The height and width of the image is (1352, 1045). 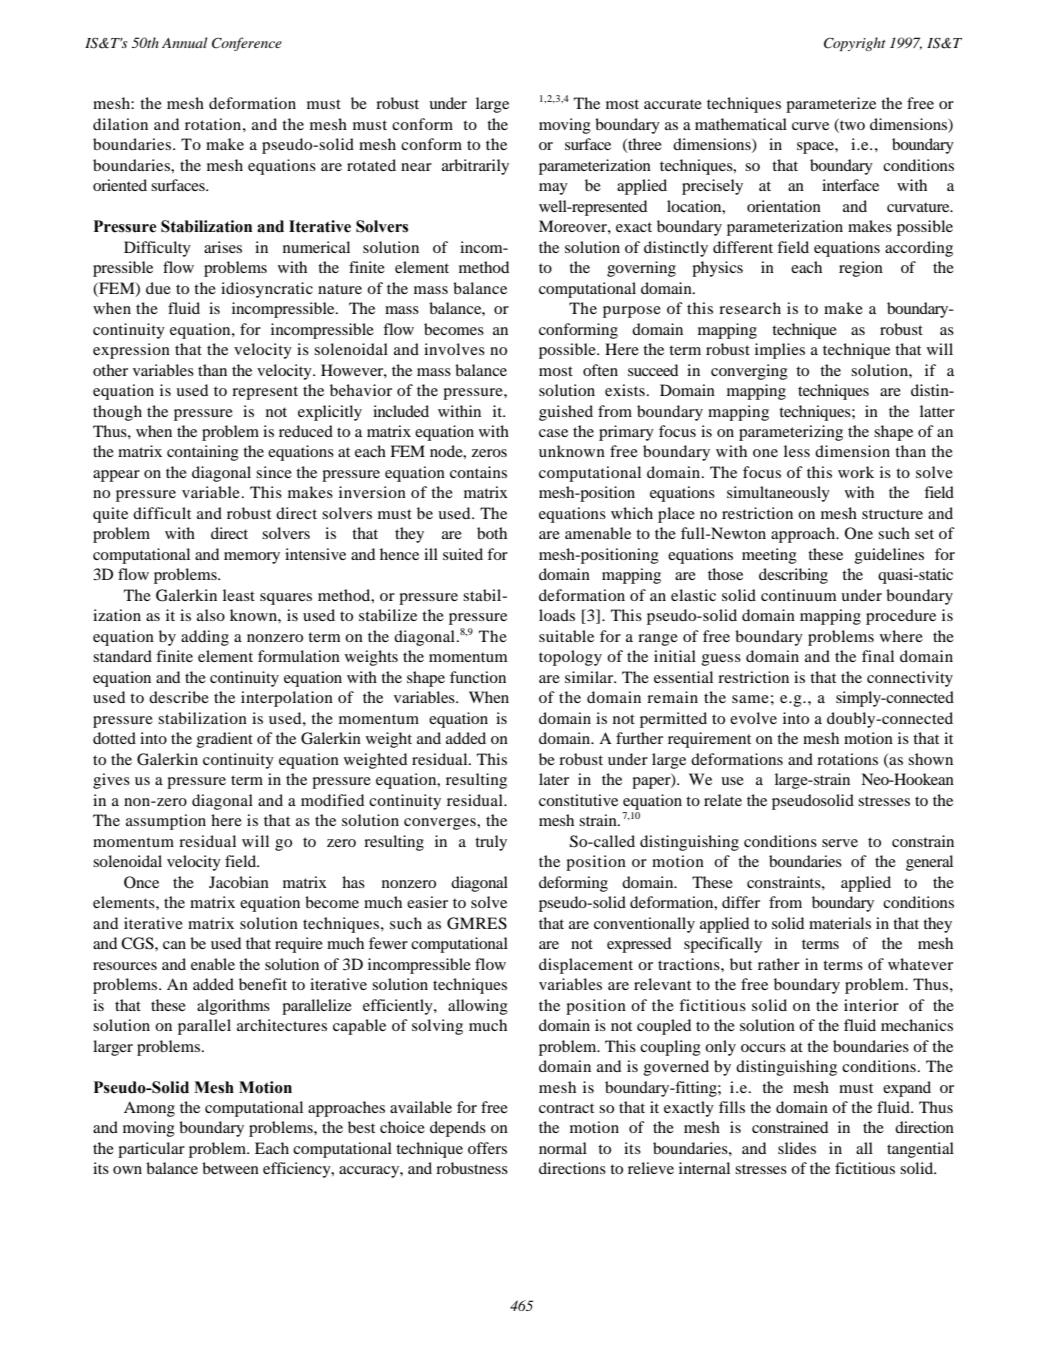 What do you see at coordinates (557, 615) in the image?
I see `loads` at bounding box center [557, 615].
